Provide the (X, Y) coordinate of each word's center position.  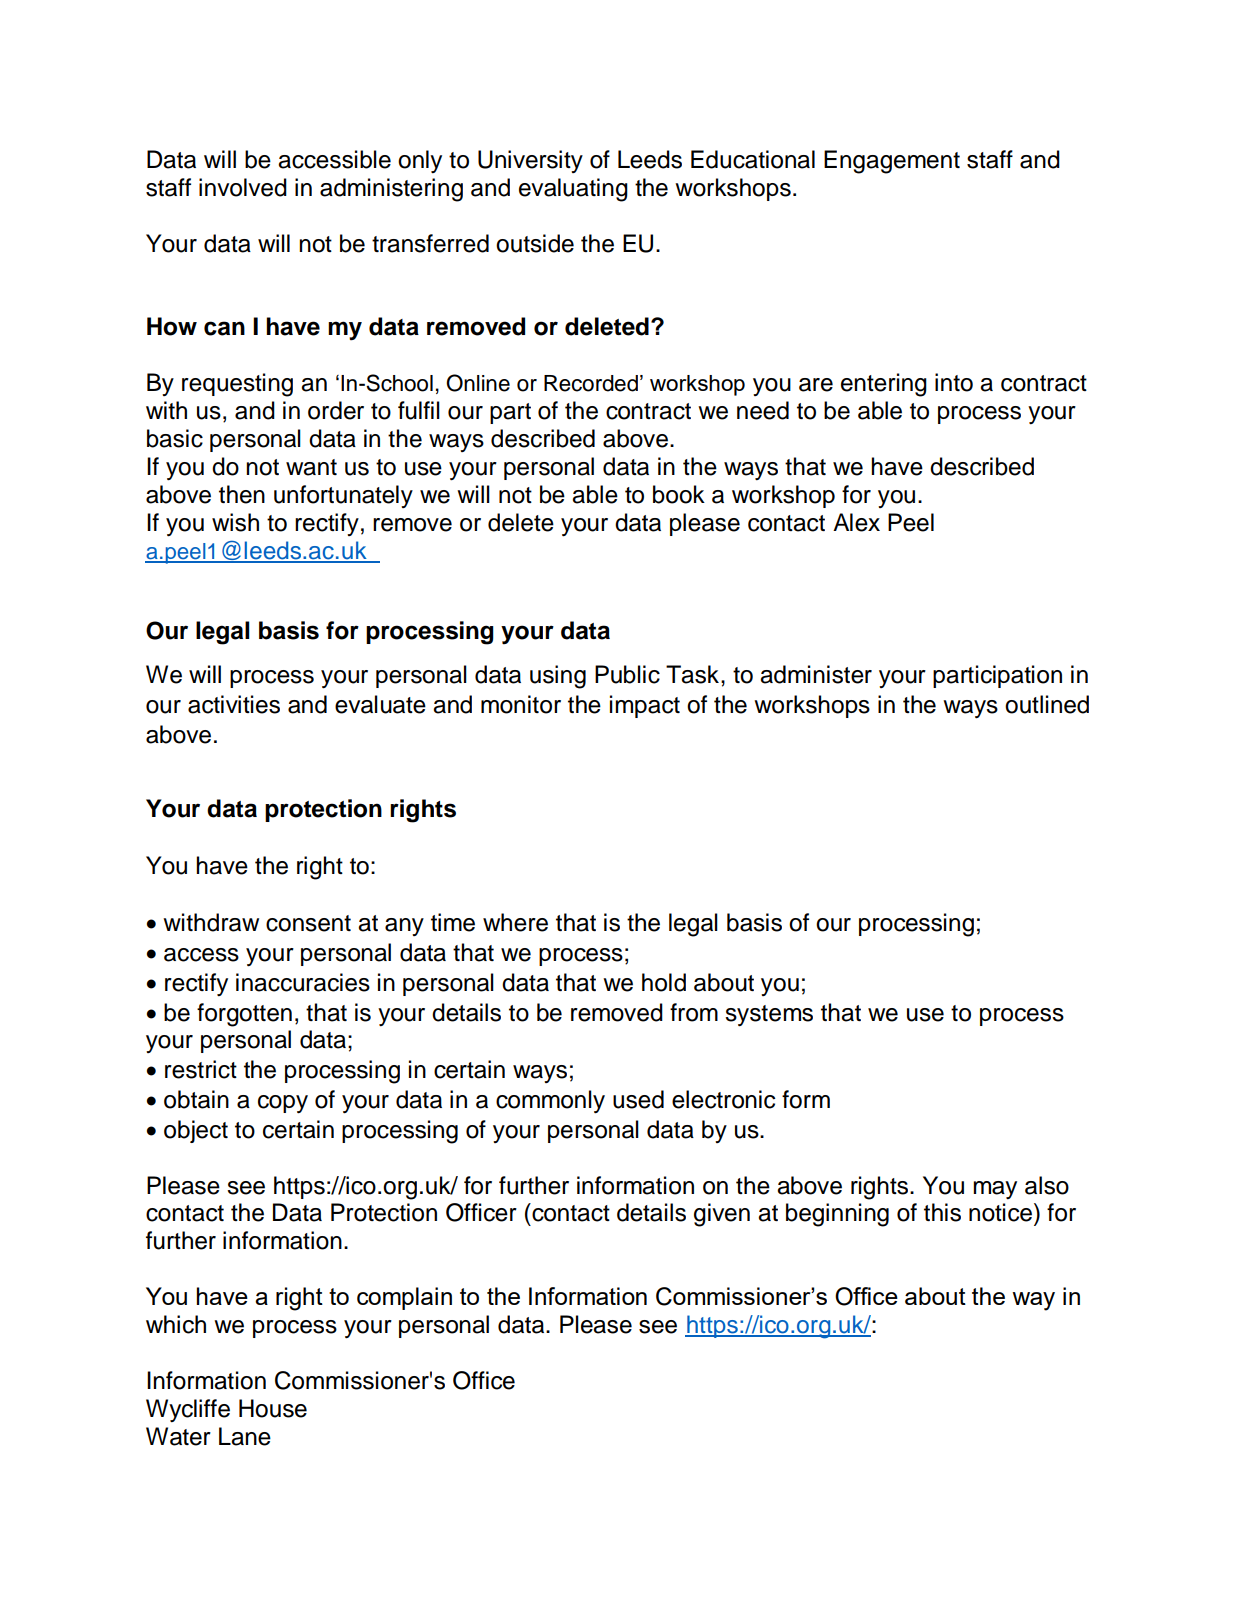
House (273, 1408)
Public (627, 674)
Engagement (892, 162)
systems (769, 1015)
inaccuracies (303, 982)
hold (664, 982)
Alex (856, 522)
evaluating (573, 190)
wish (235, 522)
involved (243, 187)
